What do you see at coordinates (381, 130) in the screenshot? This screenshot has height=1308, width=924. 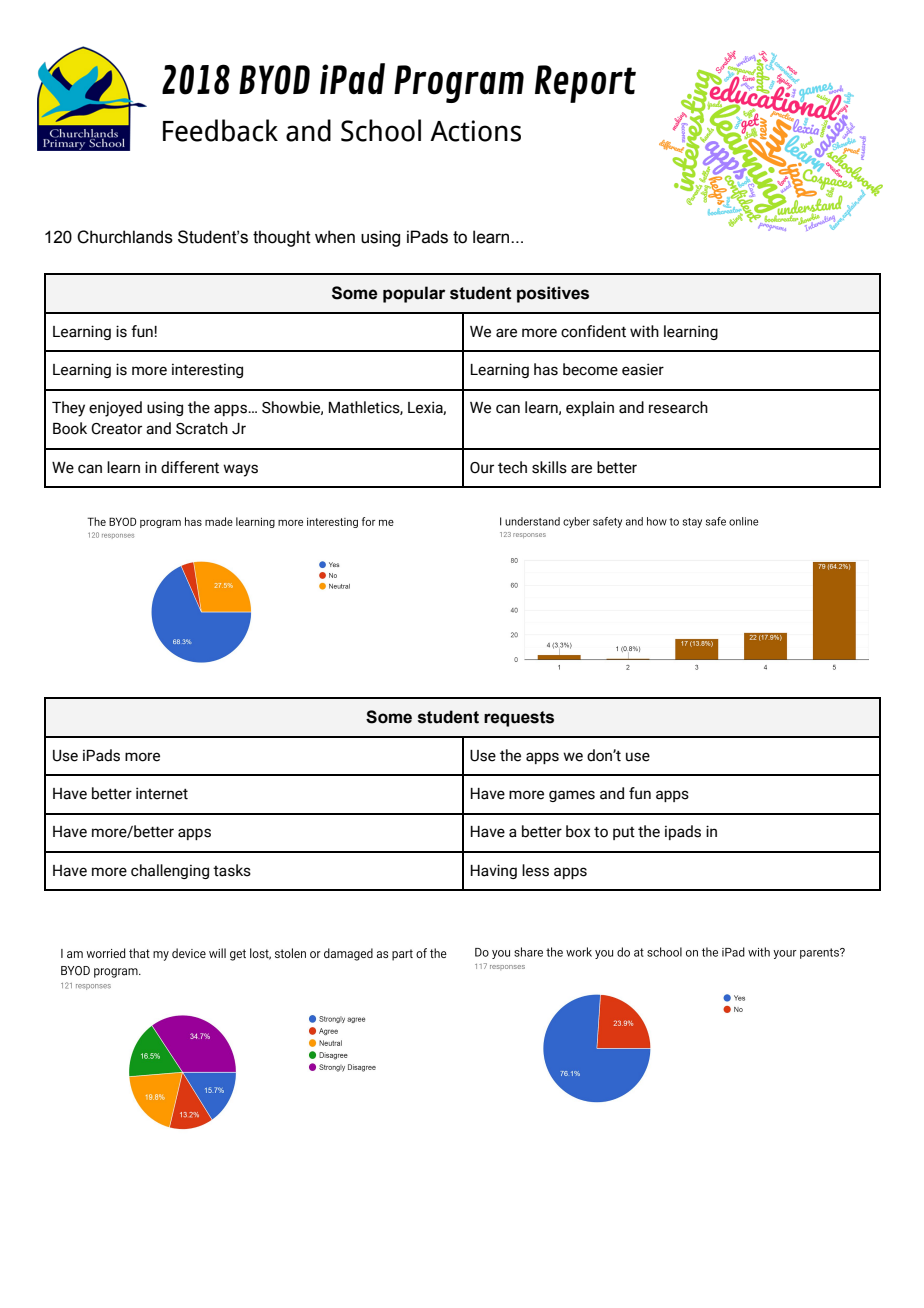 I see `School` at bounding box center [381, 130].
